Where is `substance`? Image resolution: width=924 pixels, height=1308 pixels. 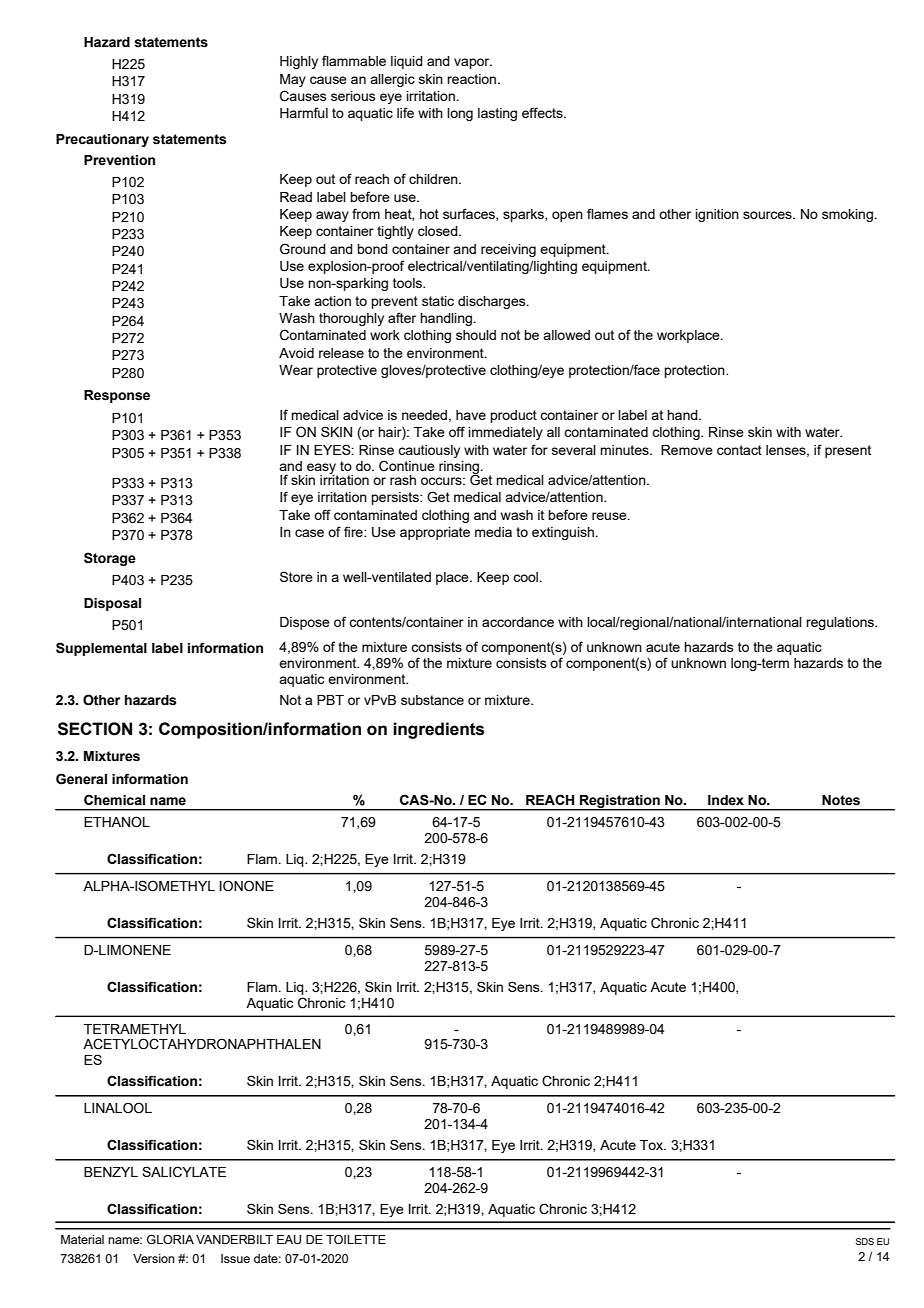 substance is located at coordinates (432, 700).
